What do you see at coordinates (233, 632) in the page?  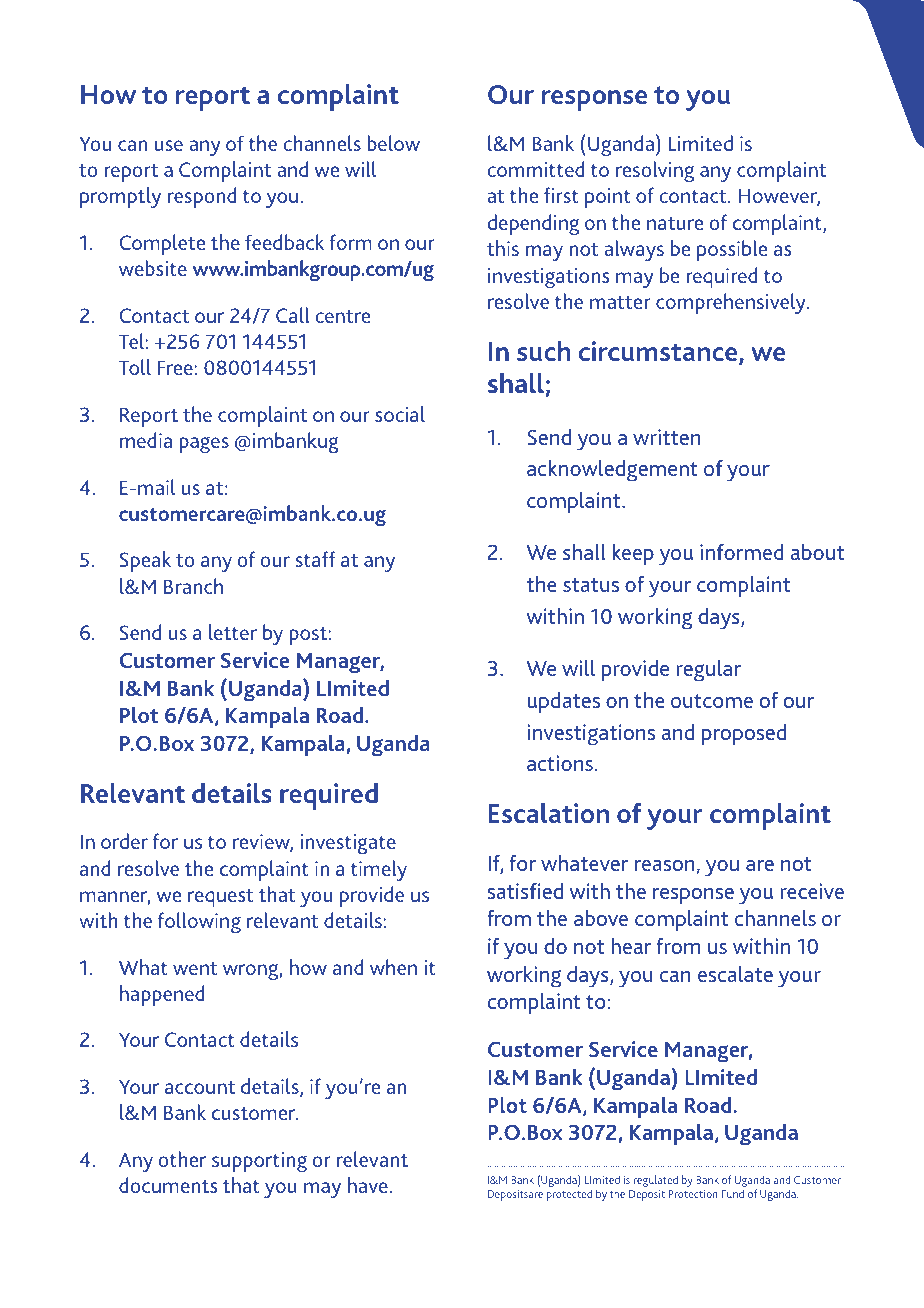 I see `letter` at bounding box center [233, 632].
